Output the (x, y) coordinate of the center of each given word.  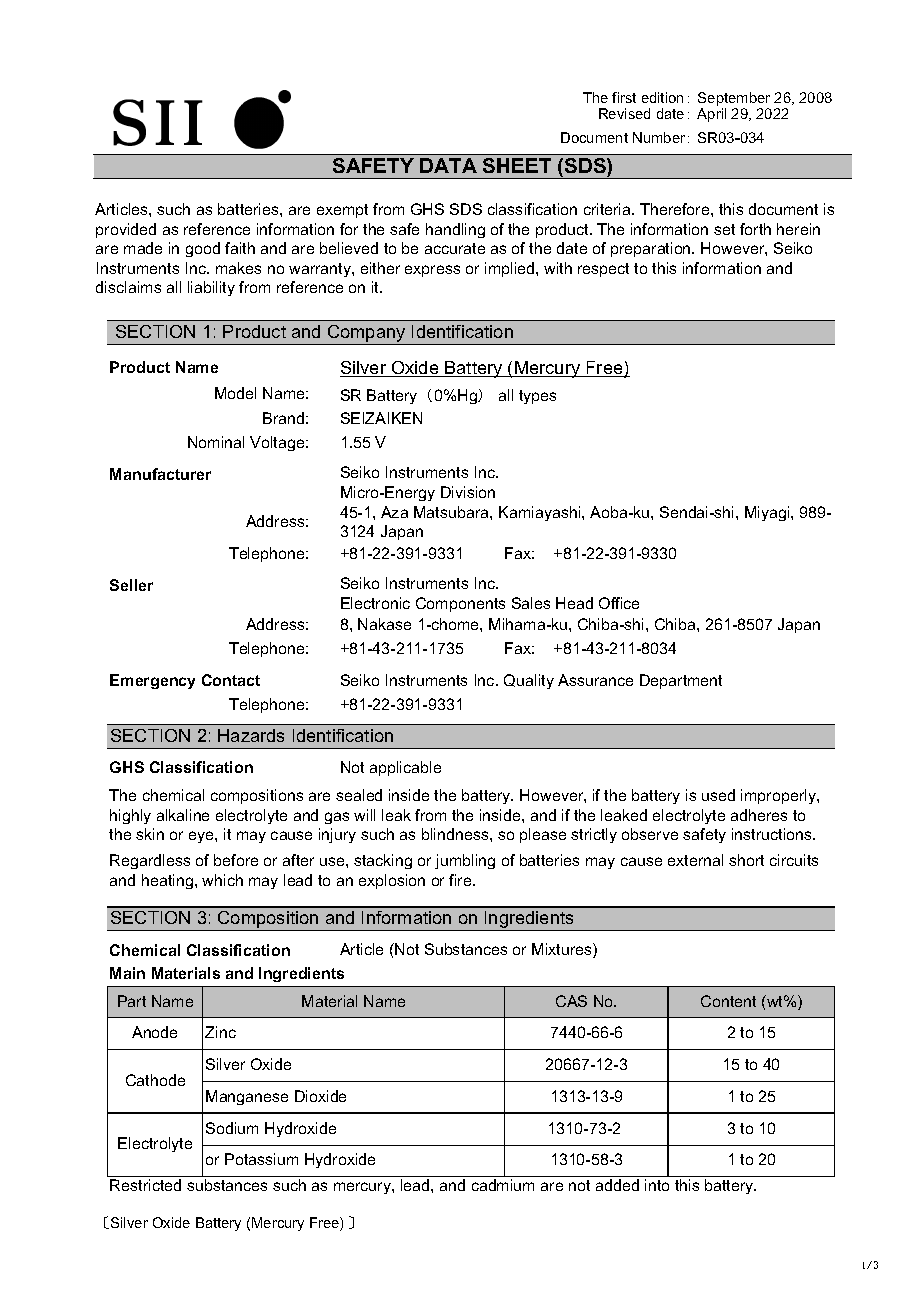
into (657, 1185)
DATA (448, 165)
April (711, 115)
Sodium (232, 1128)
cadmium (503, 1185)
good (203, 249)
